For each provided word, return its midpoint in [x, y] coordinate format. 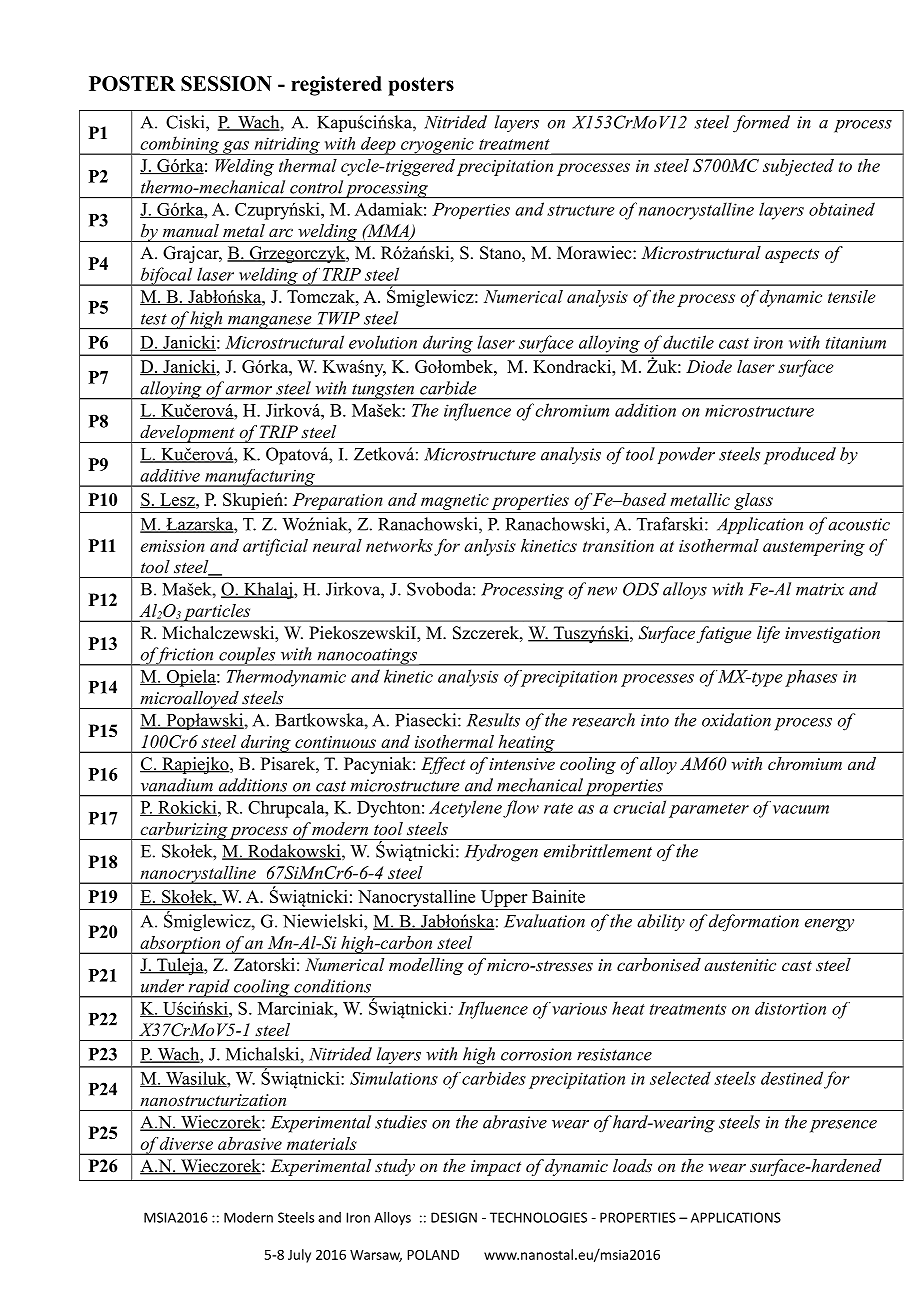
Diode [709, 366]
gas [236, 148]
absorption [180, 945]
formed [761, 124]
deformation [754, 922]
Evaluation [544, 921]
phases [811, 678]
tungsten [383, 392]
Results [493, 720]
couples [247, 656]
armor [248, 390]
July [299, 1256]
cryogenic [437, 146]
